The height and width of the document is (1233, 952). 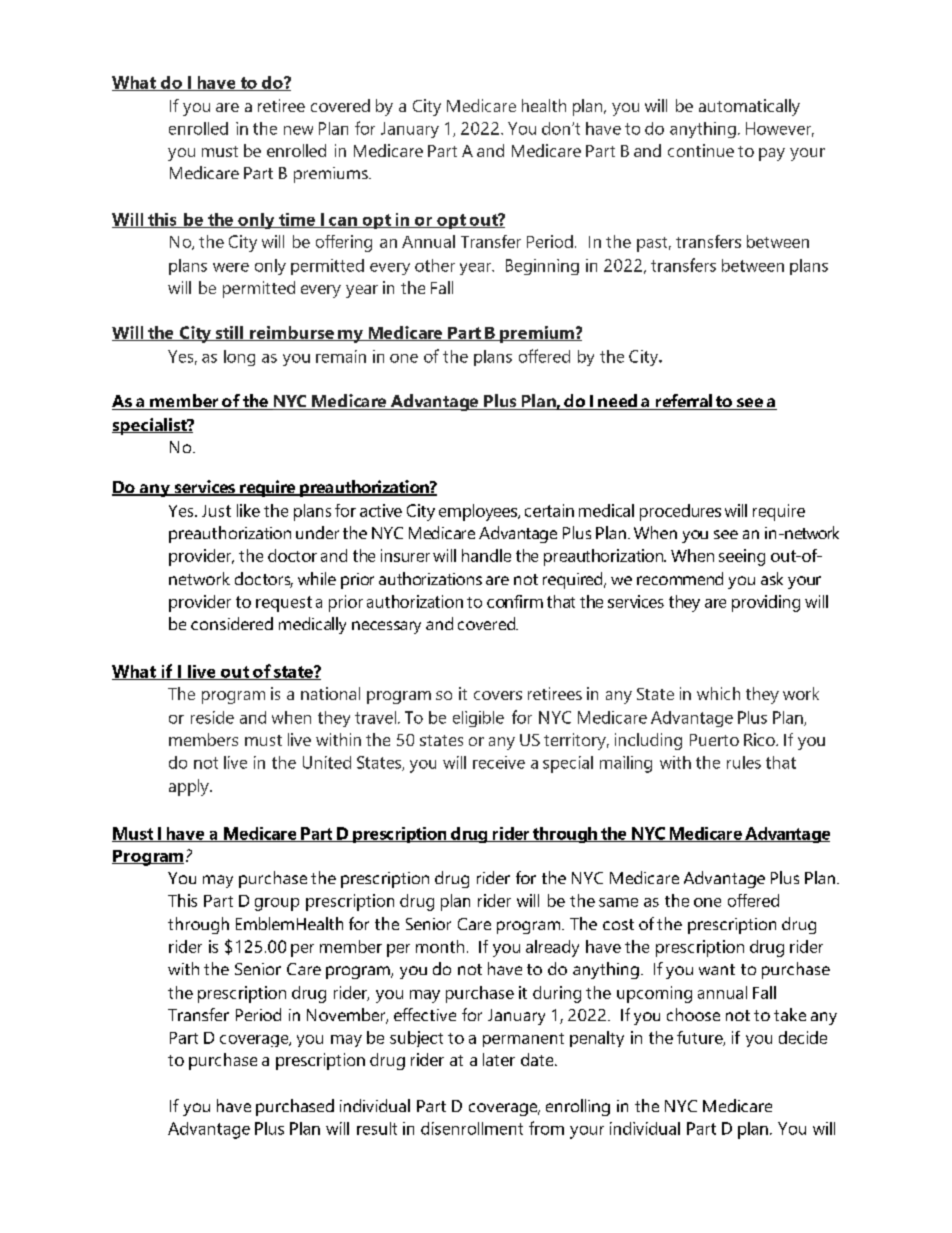 What do you see at coordinates (298, 130) in the document?
I see `new` at bounding box center [298, 130].
